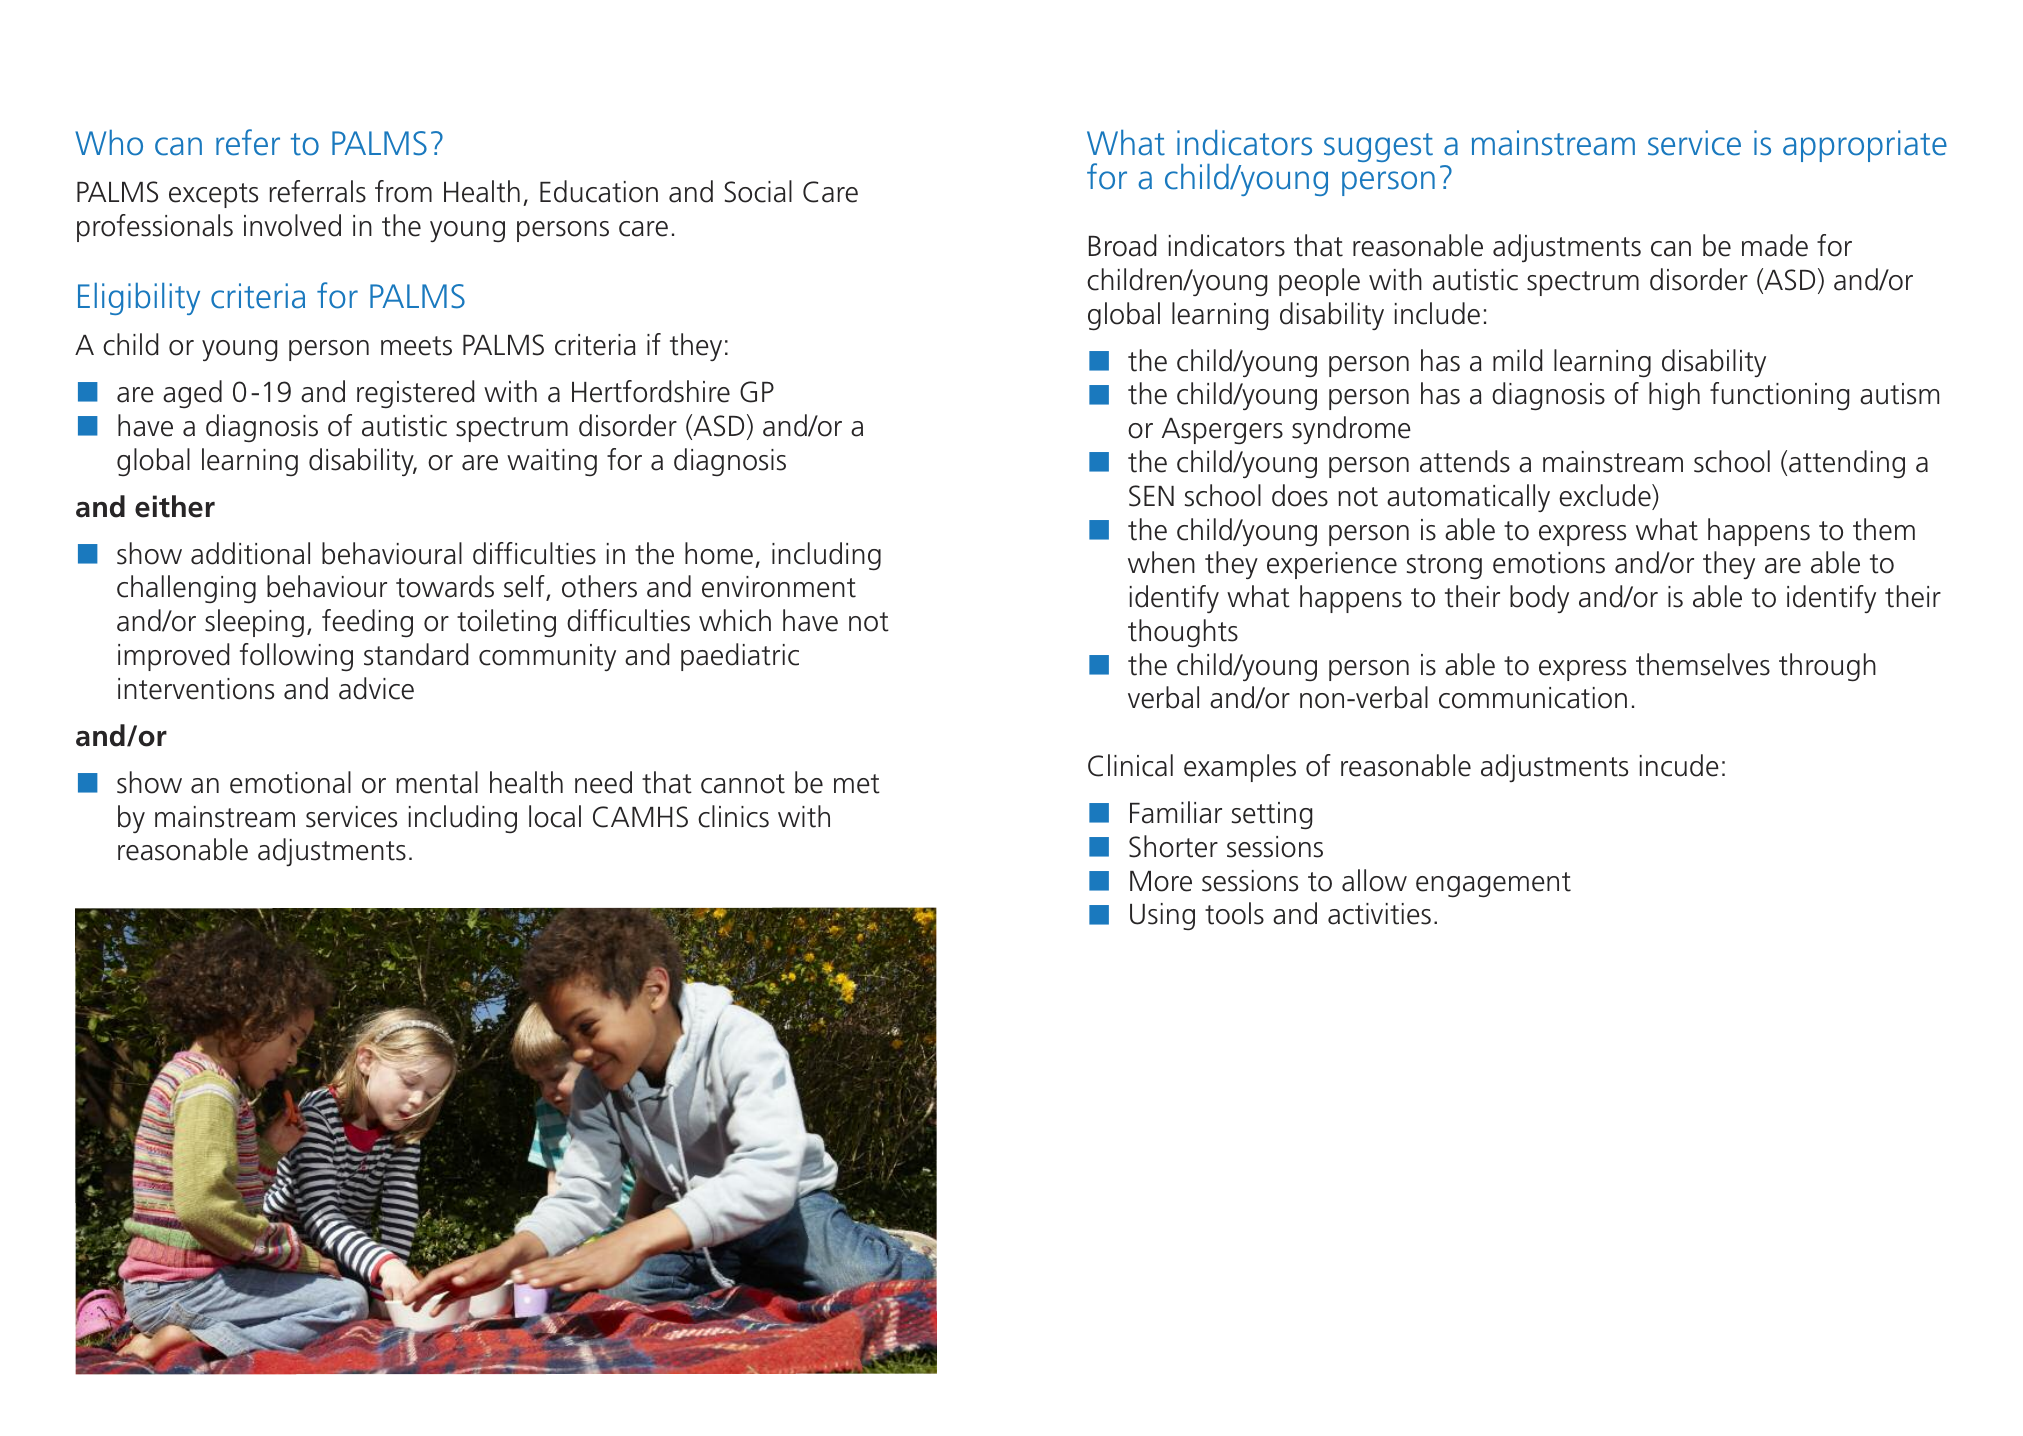 This screenshot has width=2023, height=1436. I want to click on local, so click(555, 816).
